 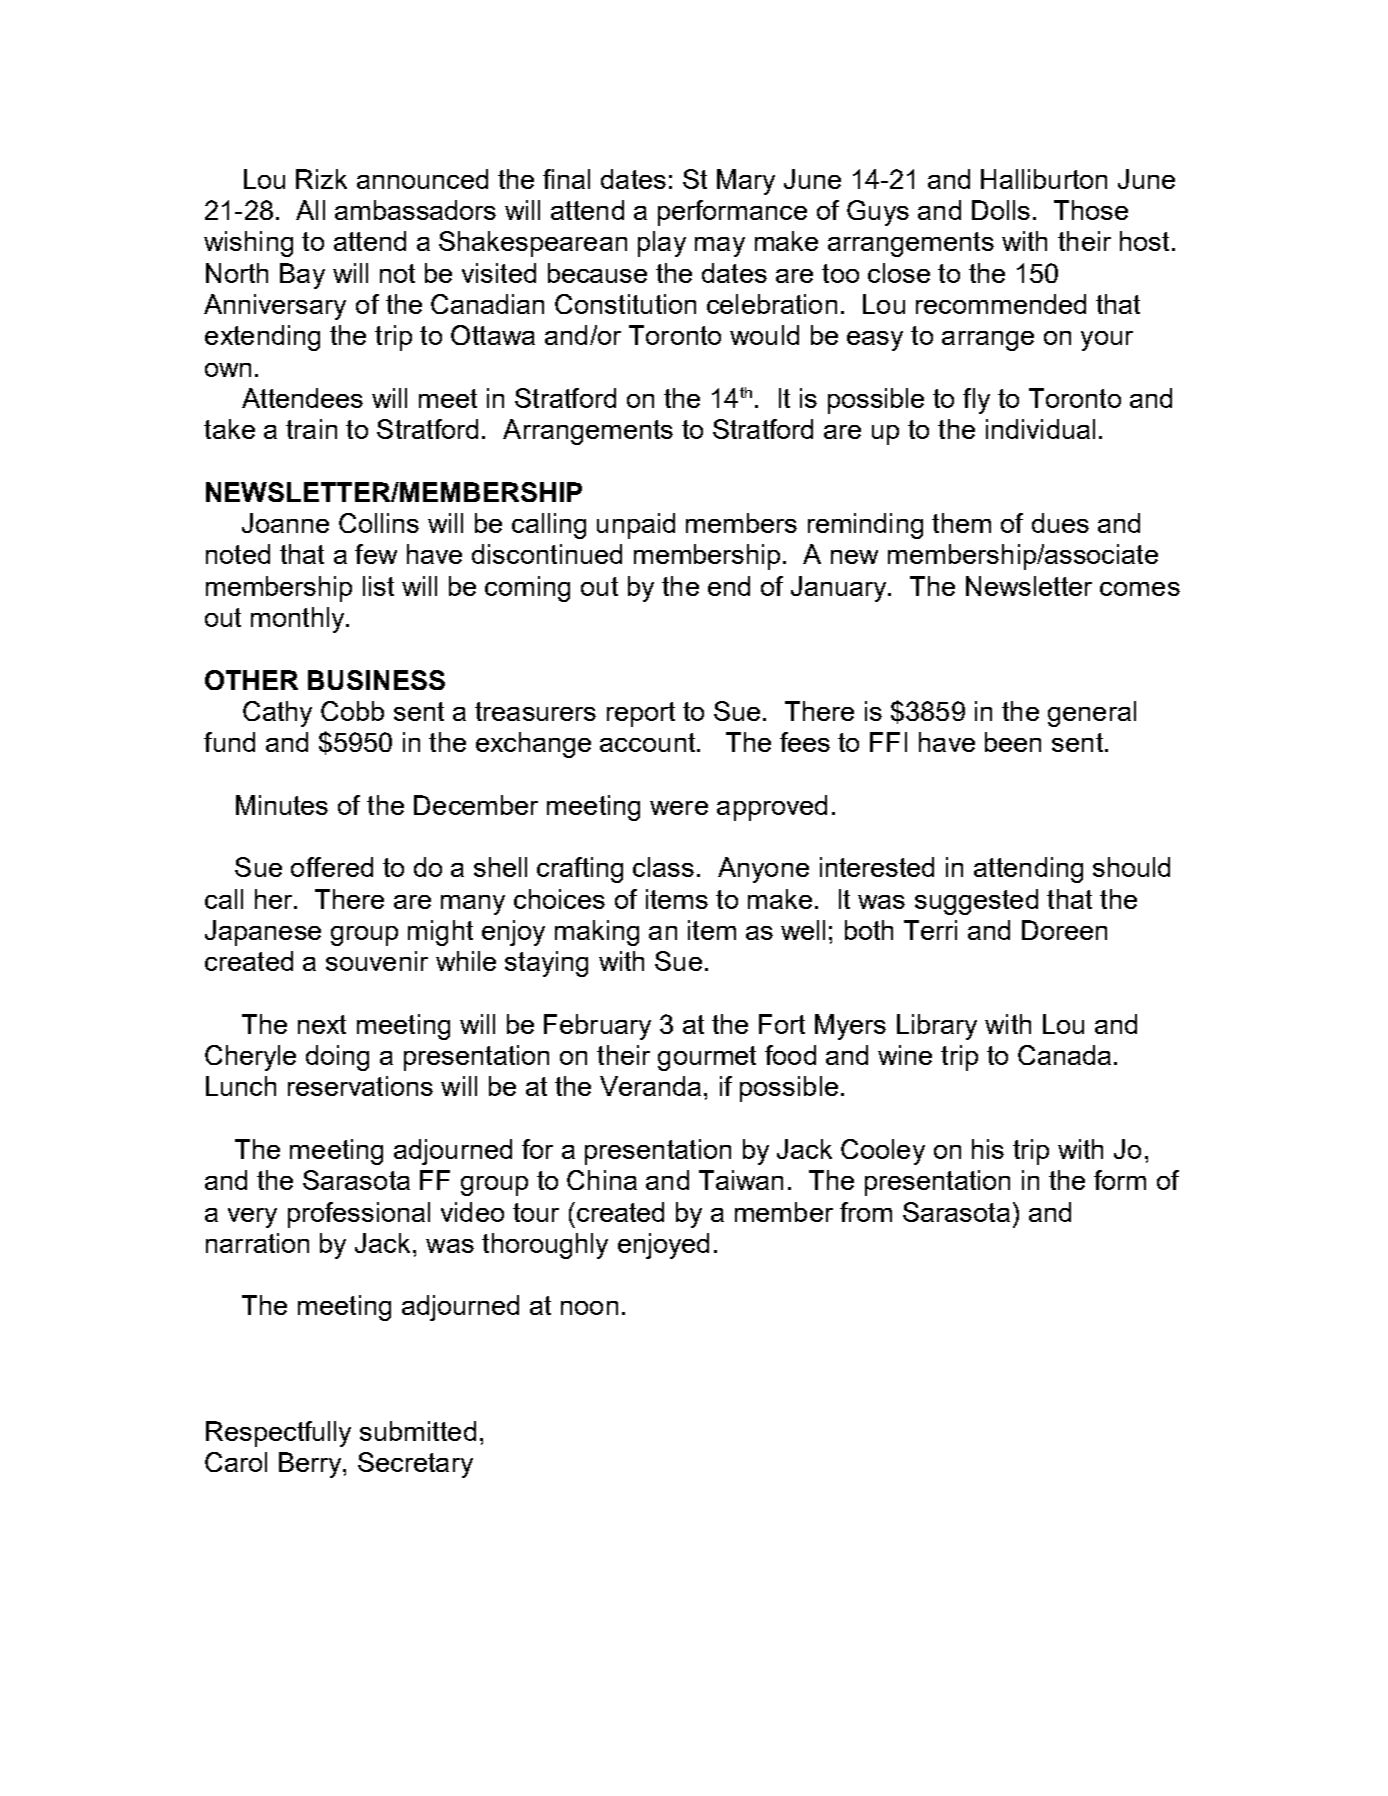 I want to click on ambassadors, so click(x=415, y=210).
